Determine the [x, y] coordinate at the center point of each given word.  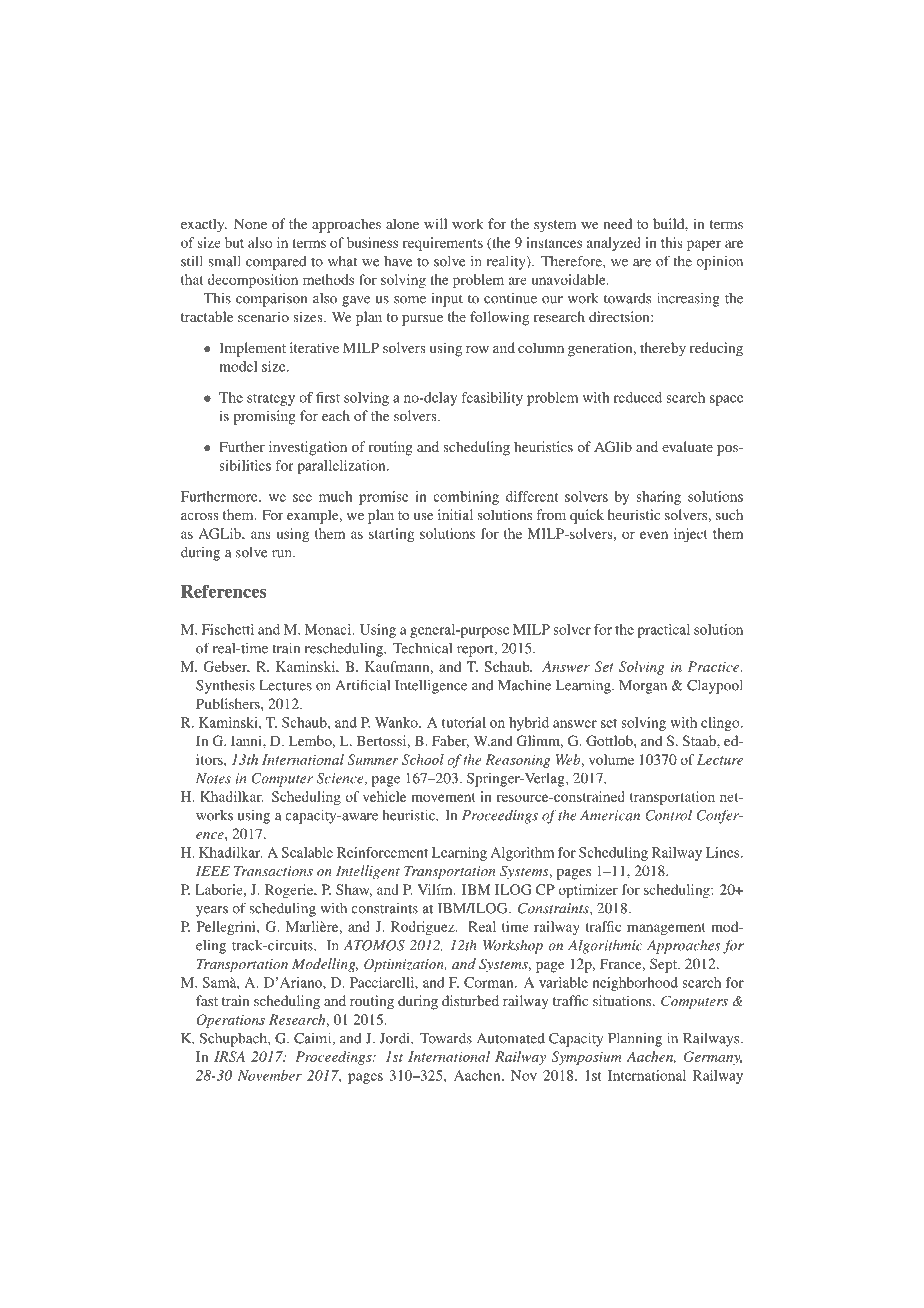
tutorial [464, 722]
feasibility [492, 399]
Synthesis [225, 687]
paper [704, 245]
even [654, 535]
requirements [443, 244]
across [200, 516]
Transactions [273, 871]
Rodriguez [424, 928]
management [666, 929]
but [234, 242]
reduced [638, 397]
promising [264, 417]
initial [455, 514]
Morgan [643, 687]
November [269, 1075]
